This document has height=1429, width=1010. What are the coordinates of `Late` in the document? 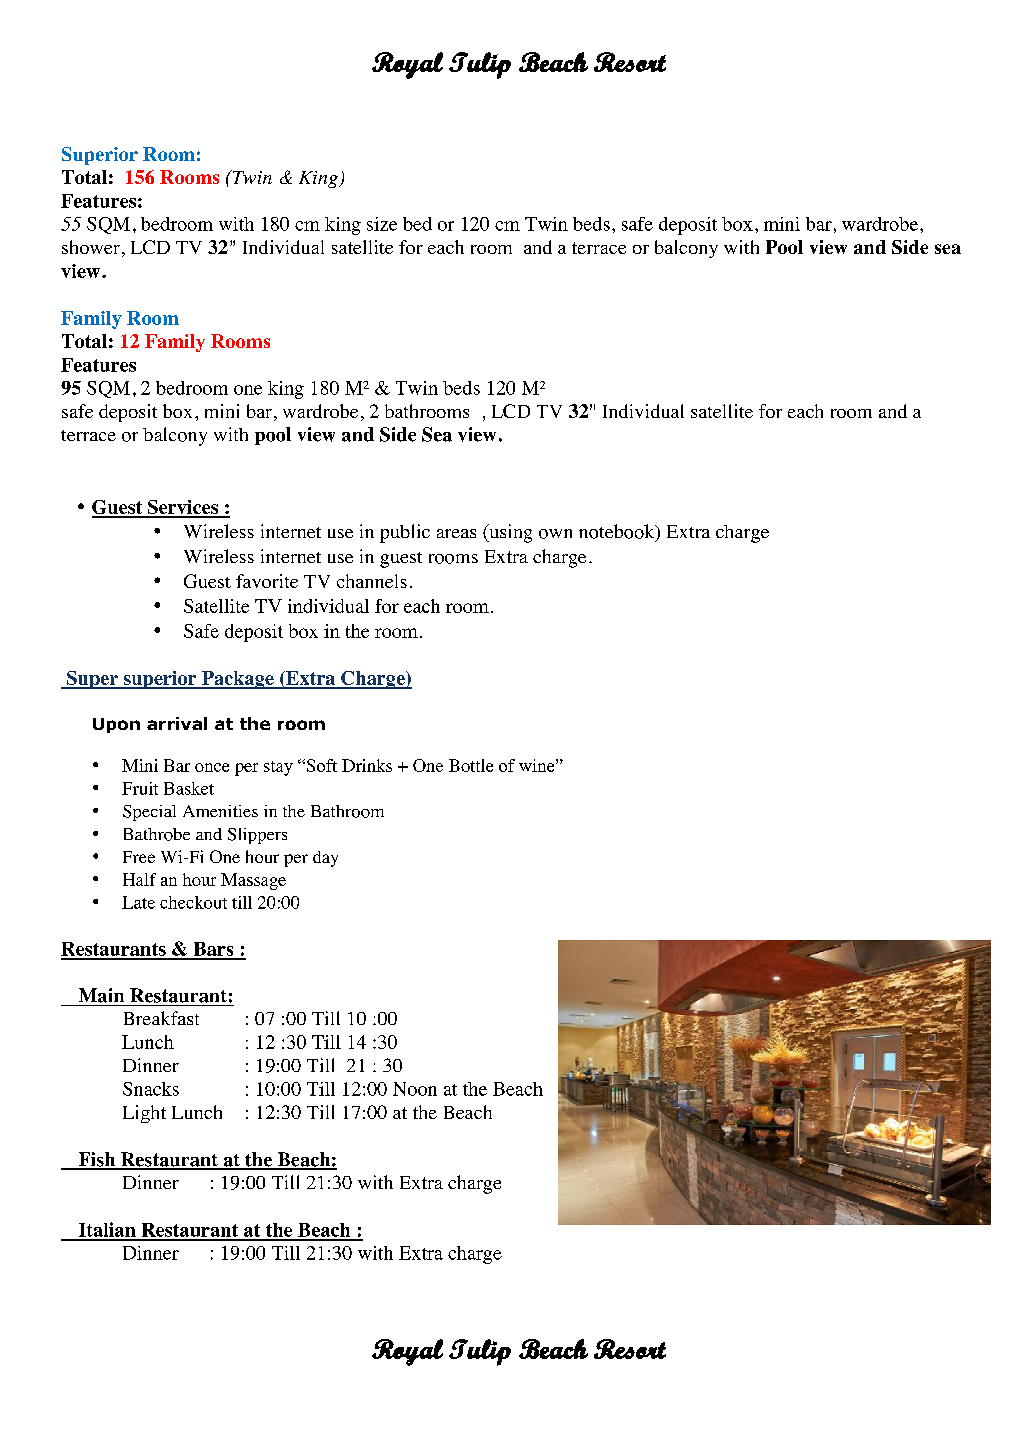 It's located at (138, 902).
